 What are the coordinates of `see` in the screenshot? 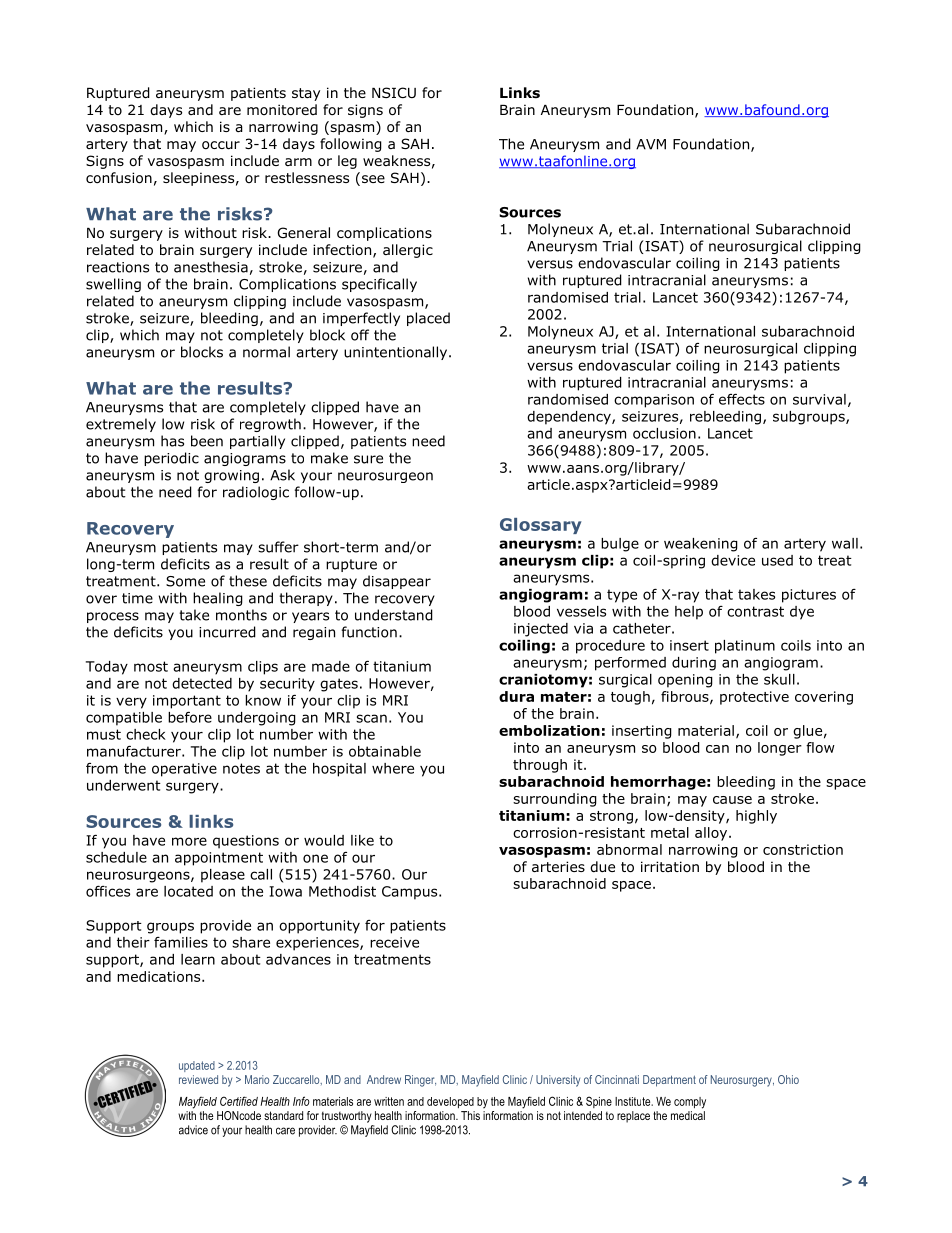 It's located at (372, 180).
